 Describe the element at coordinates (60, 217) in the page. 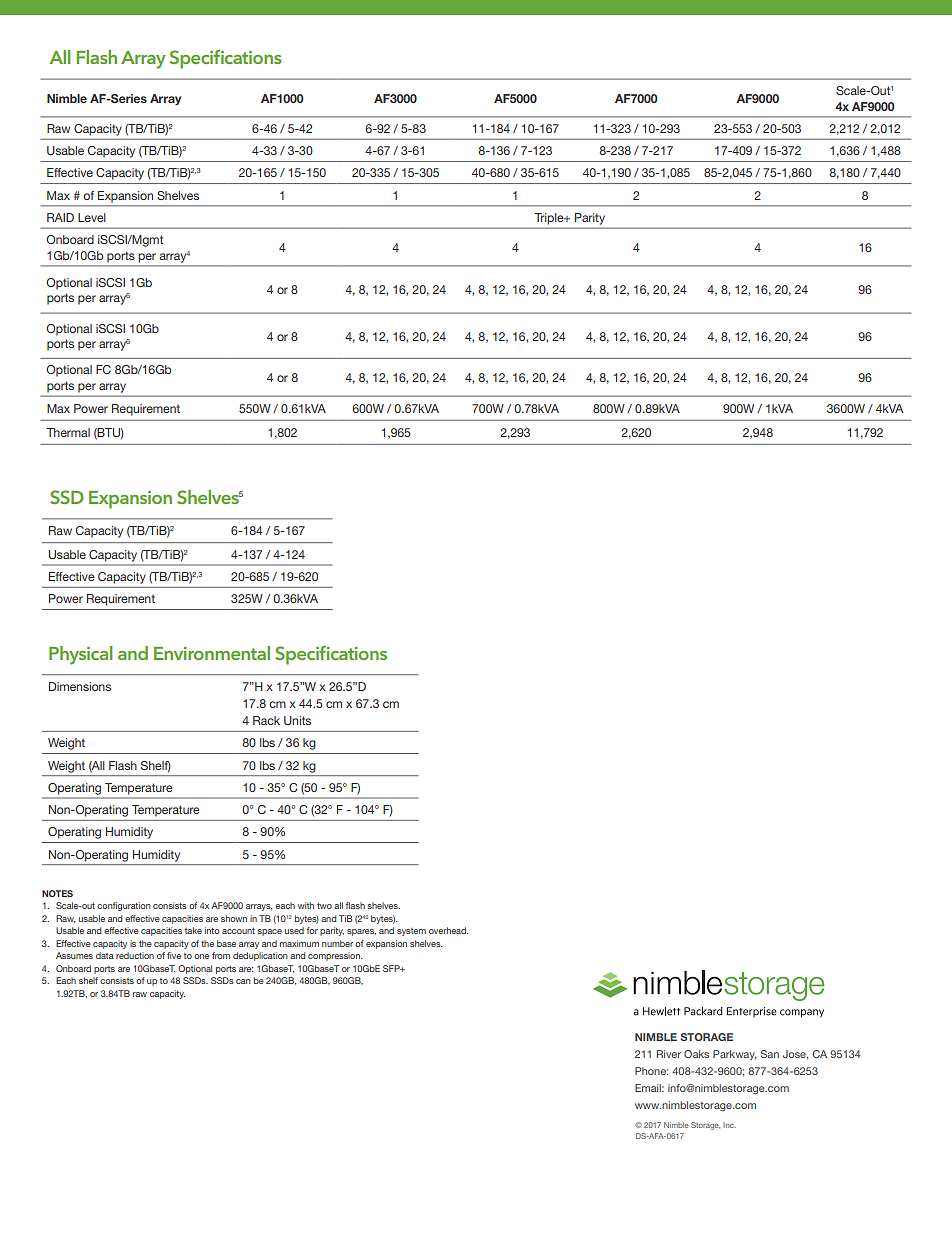

I see `RAID` at that location.
